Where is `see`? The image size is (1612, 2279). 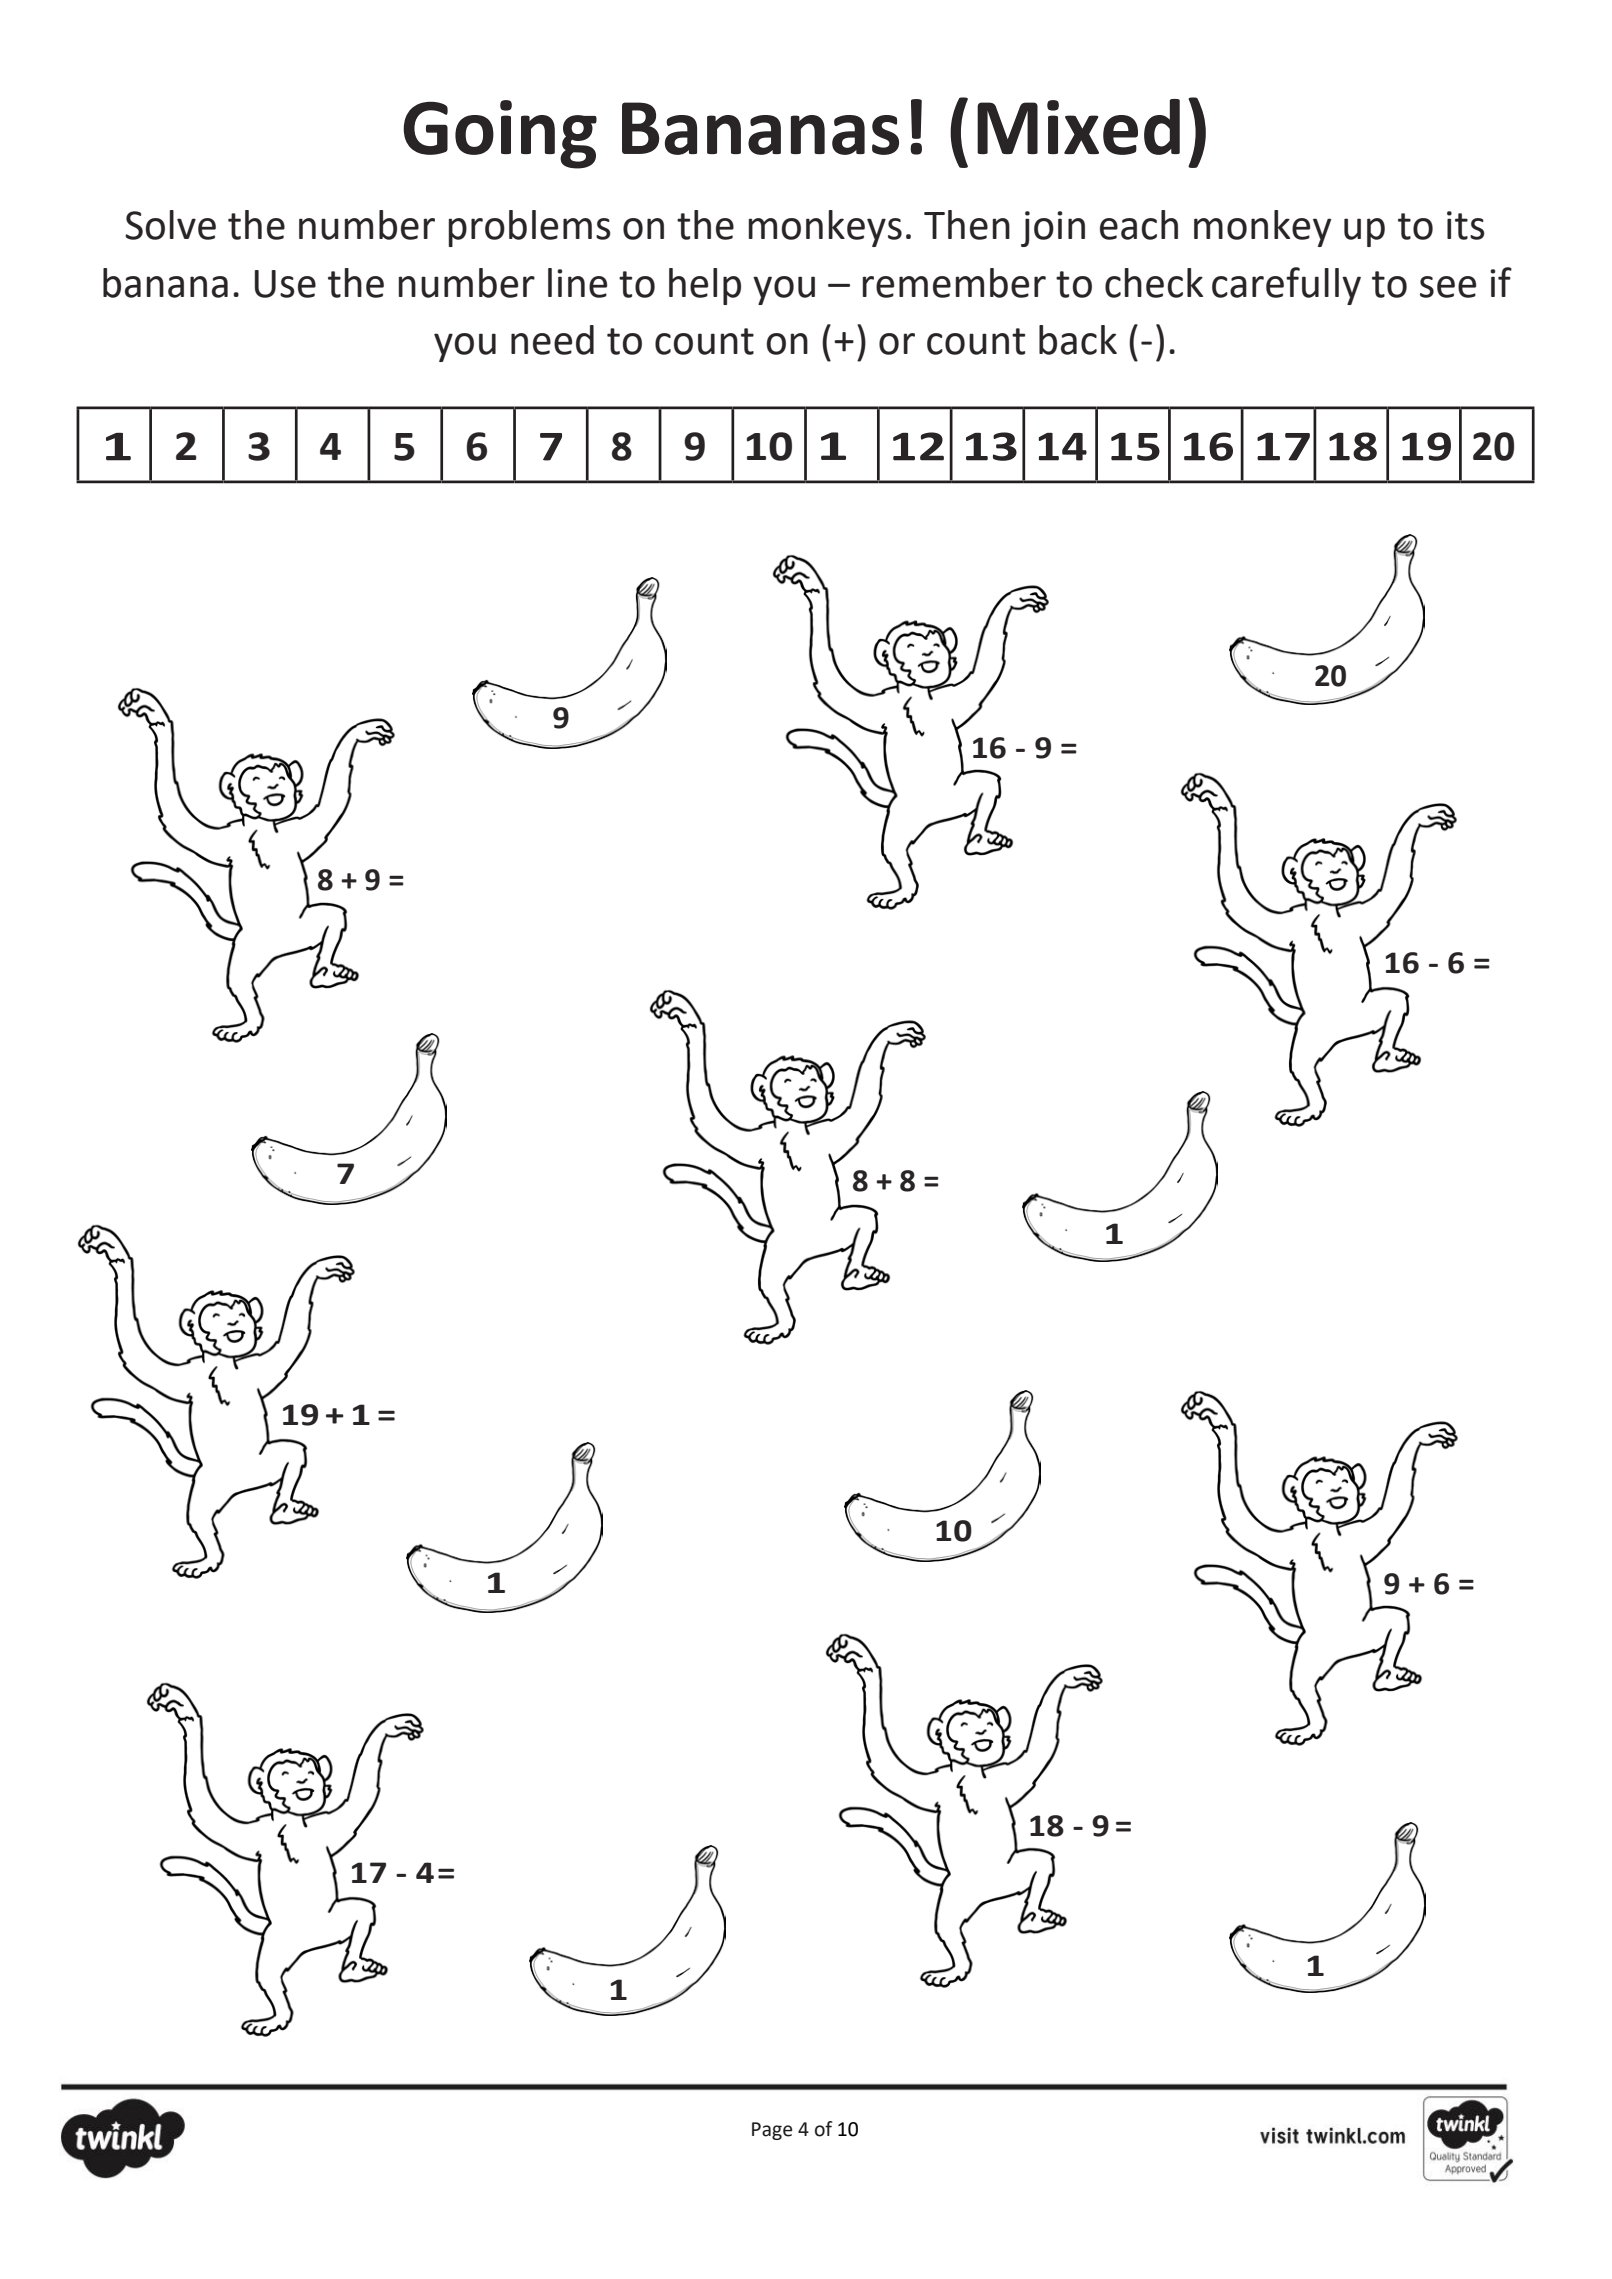 see is located at coordinates (1448, 287).
